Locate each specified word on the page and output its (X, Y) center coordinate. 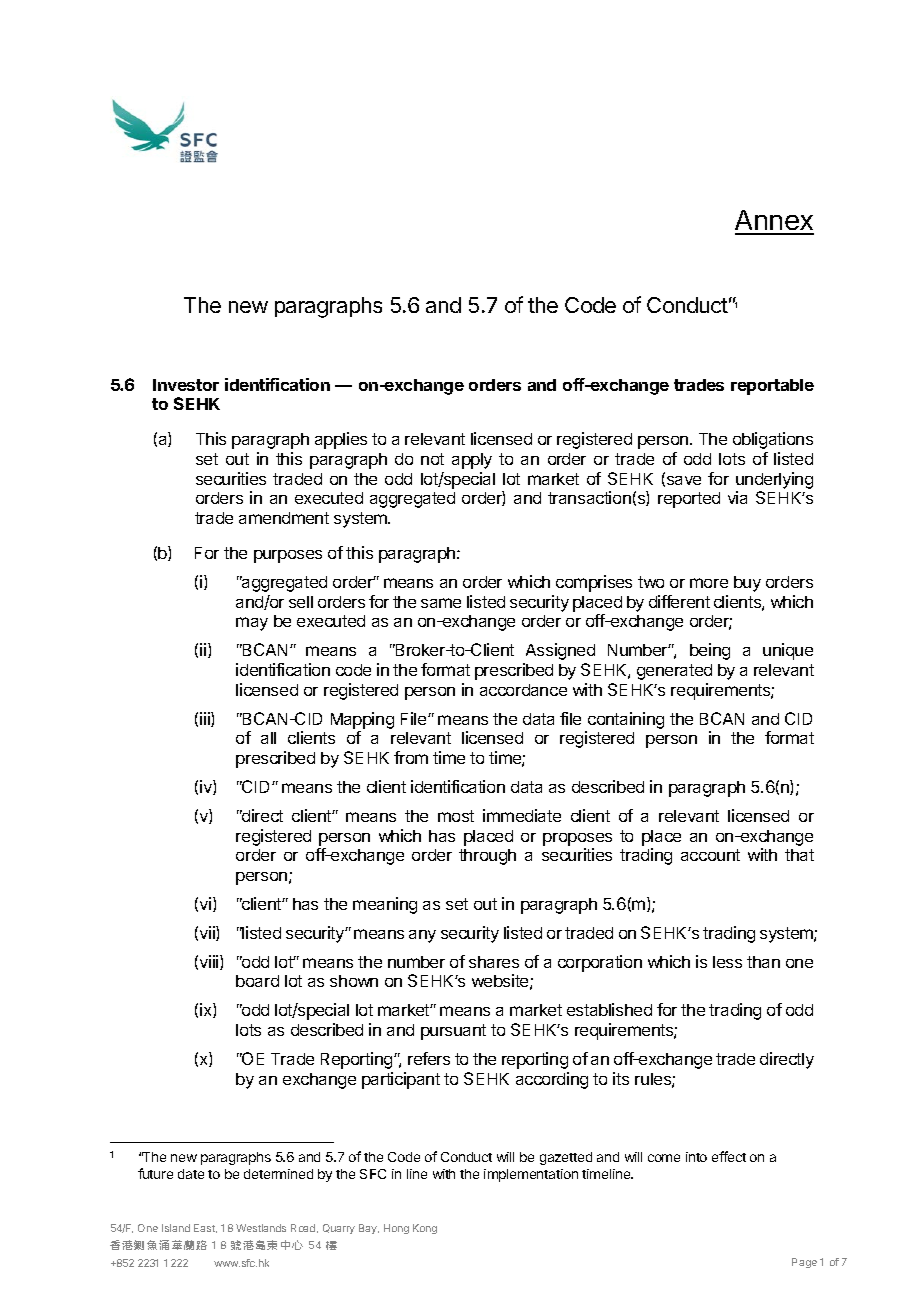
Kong (425, 1229)
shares (494, 962)
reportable (772, 387)
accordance (523, 690)
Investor (186, 385)
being (710, 651)
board (257, 981)
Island (176, 1228)
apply (472, 461)
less (727, 962)
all (268, 738)
